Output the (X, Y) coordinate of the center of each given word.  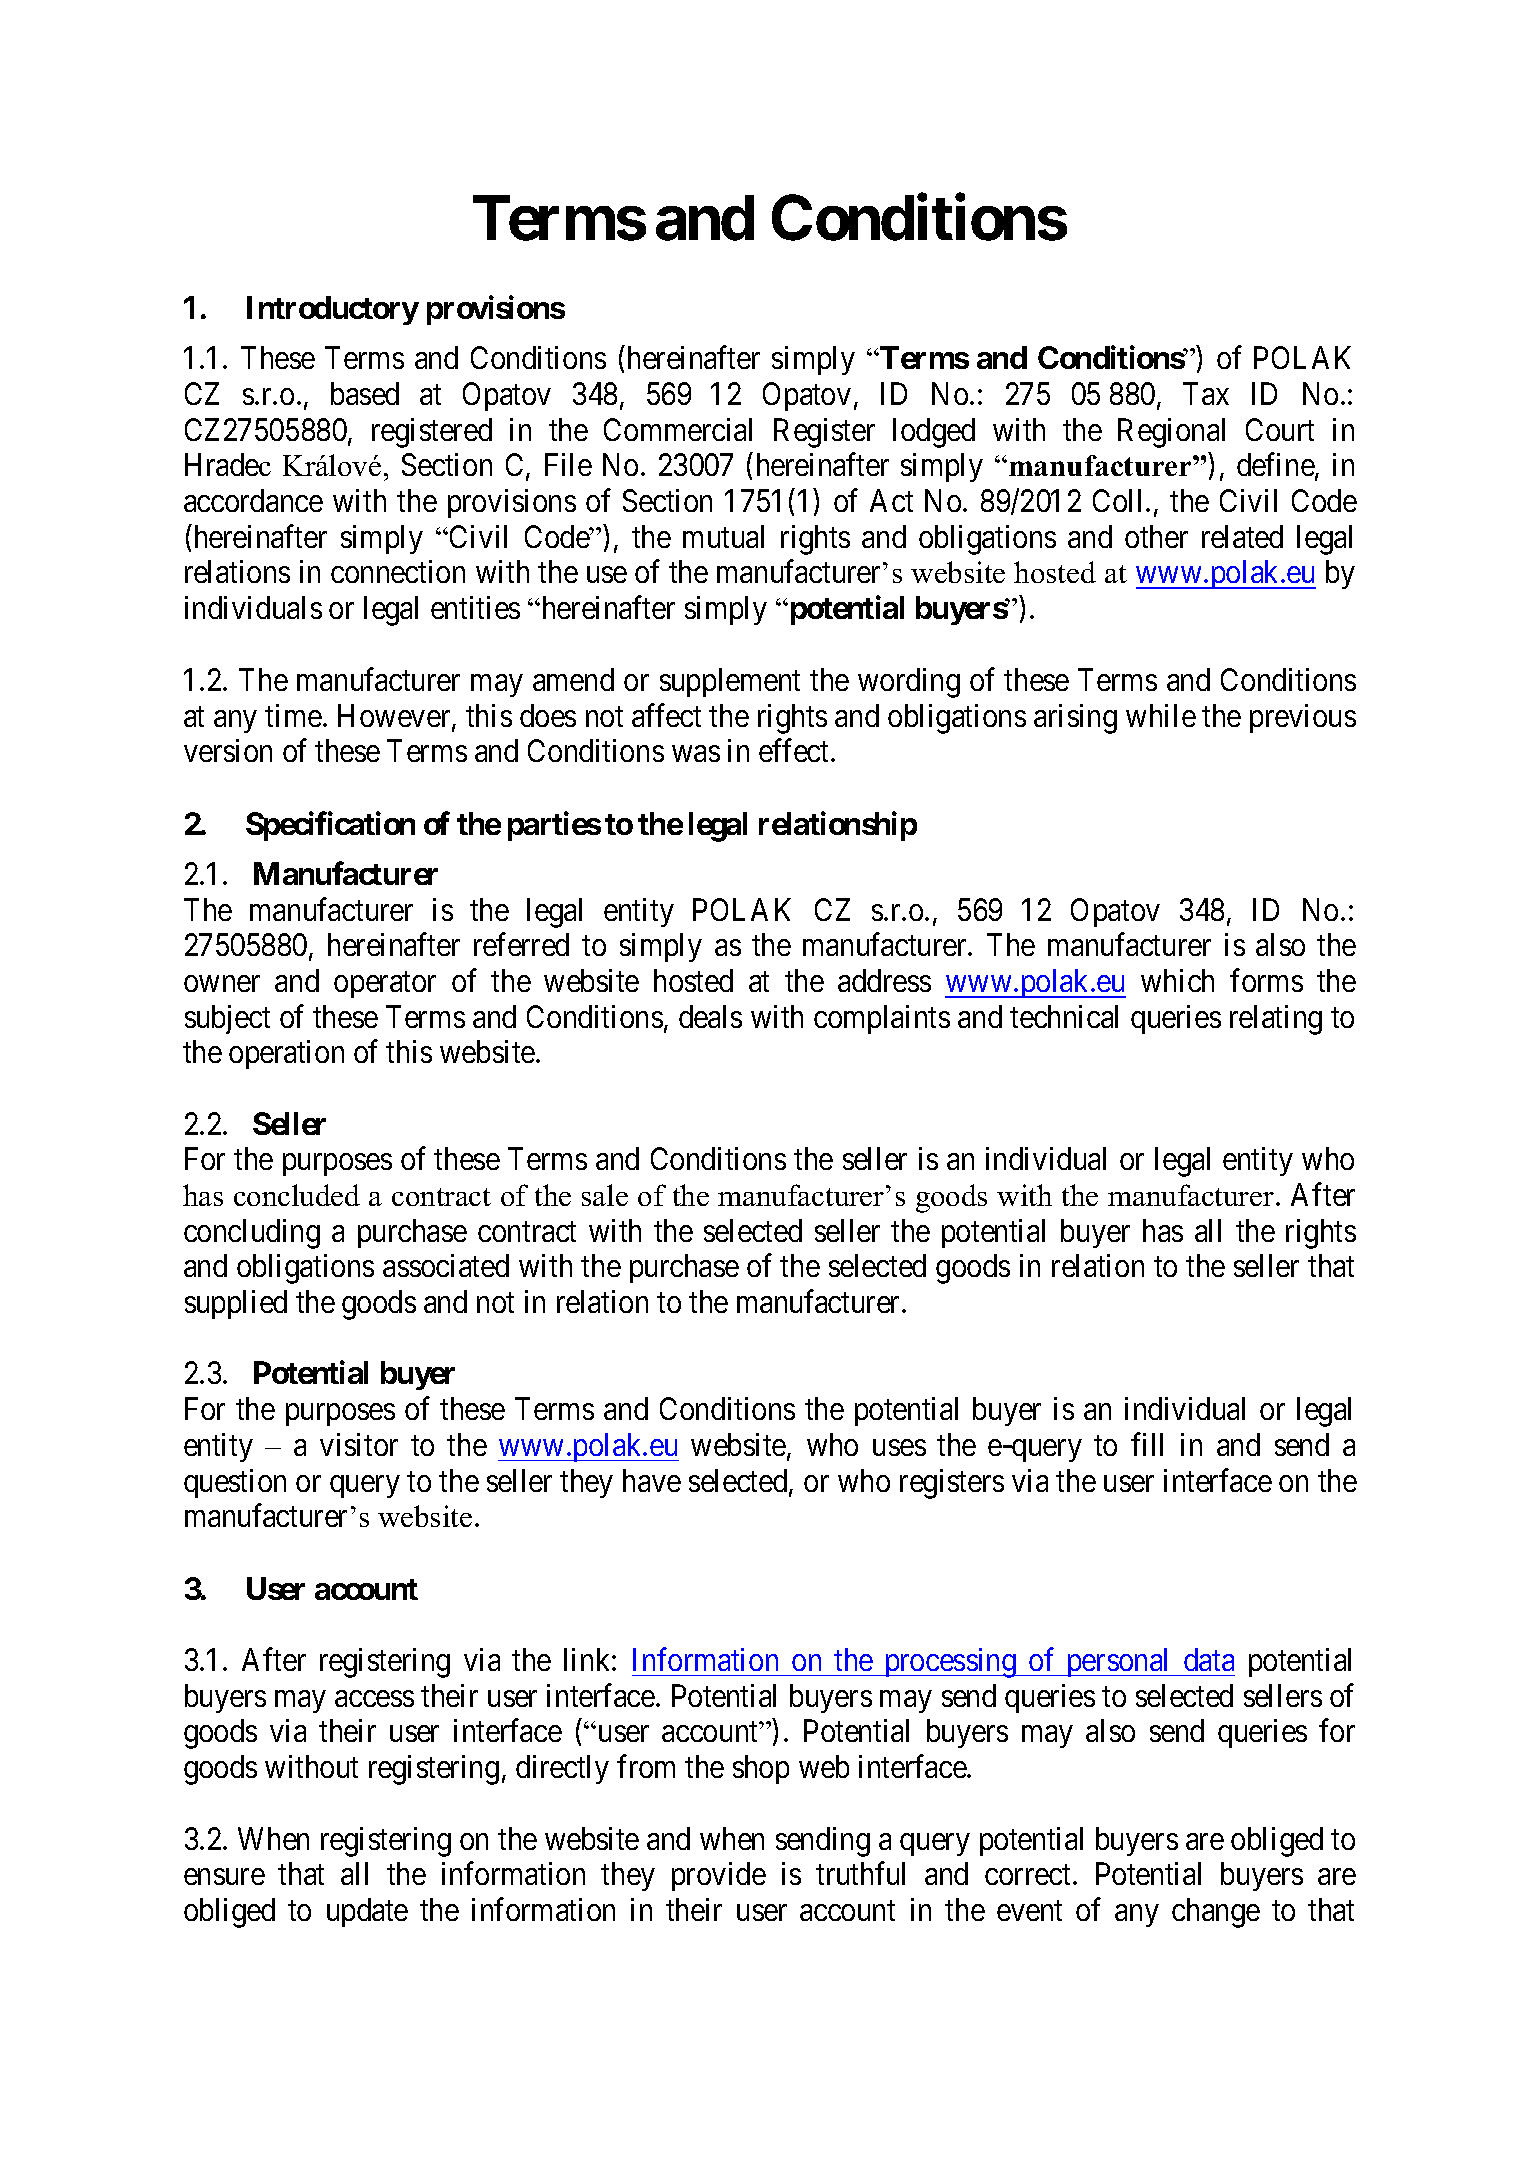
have (652, 1480)
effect (793, 750)
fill (1147, 1444)
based (365, 393)
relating (1276, 1020)
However (395, 717)
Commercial (678, 429)
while (1161, 715)
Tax (1206, 393)
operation (286, 1054)
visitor (359, 1444)
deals (710, 1016)
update (367, 1912)
